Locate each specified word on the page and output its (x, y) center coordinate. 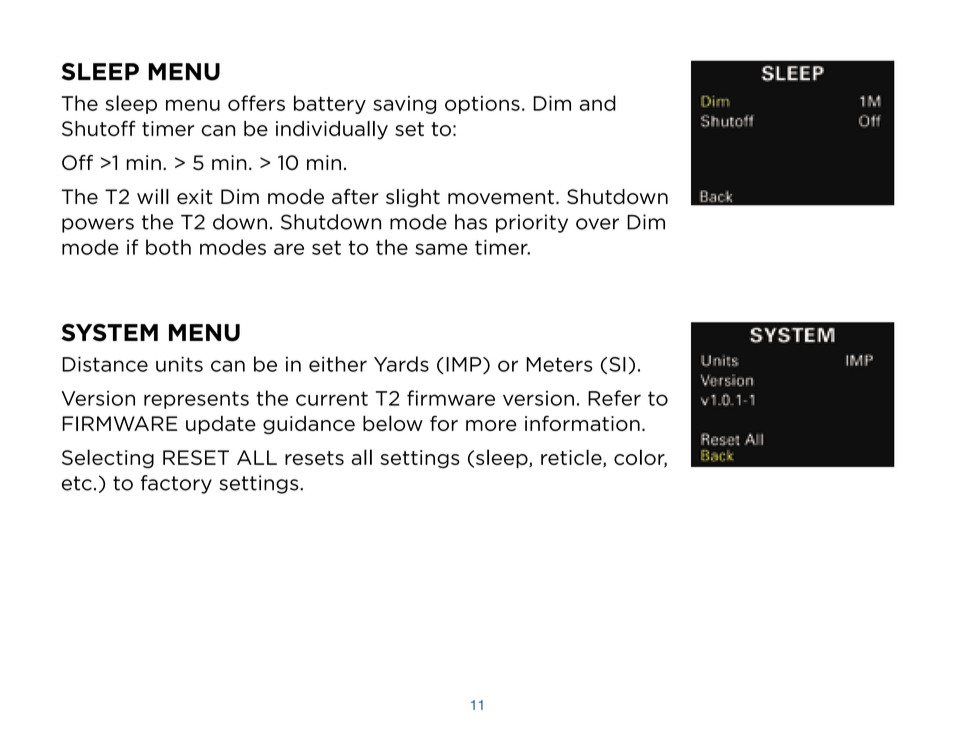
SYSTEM (110, 333)
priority (532, 223)
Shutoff (99, 128)
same (441, 249)
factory (176, 484)
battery (330, 104)
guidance (309, 425)
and (598, 103)
